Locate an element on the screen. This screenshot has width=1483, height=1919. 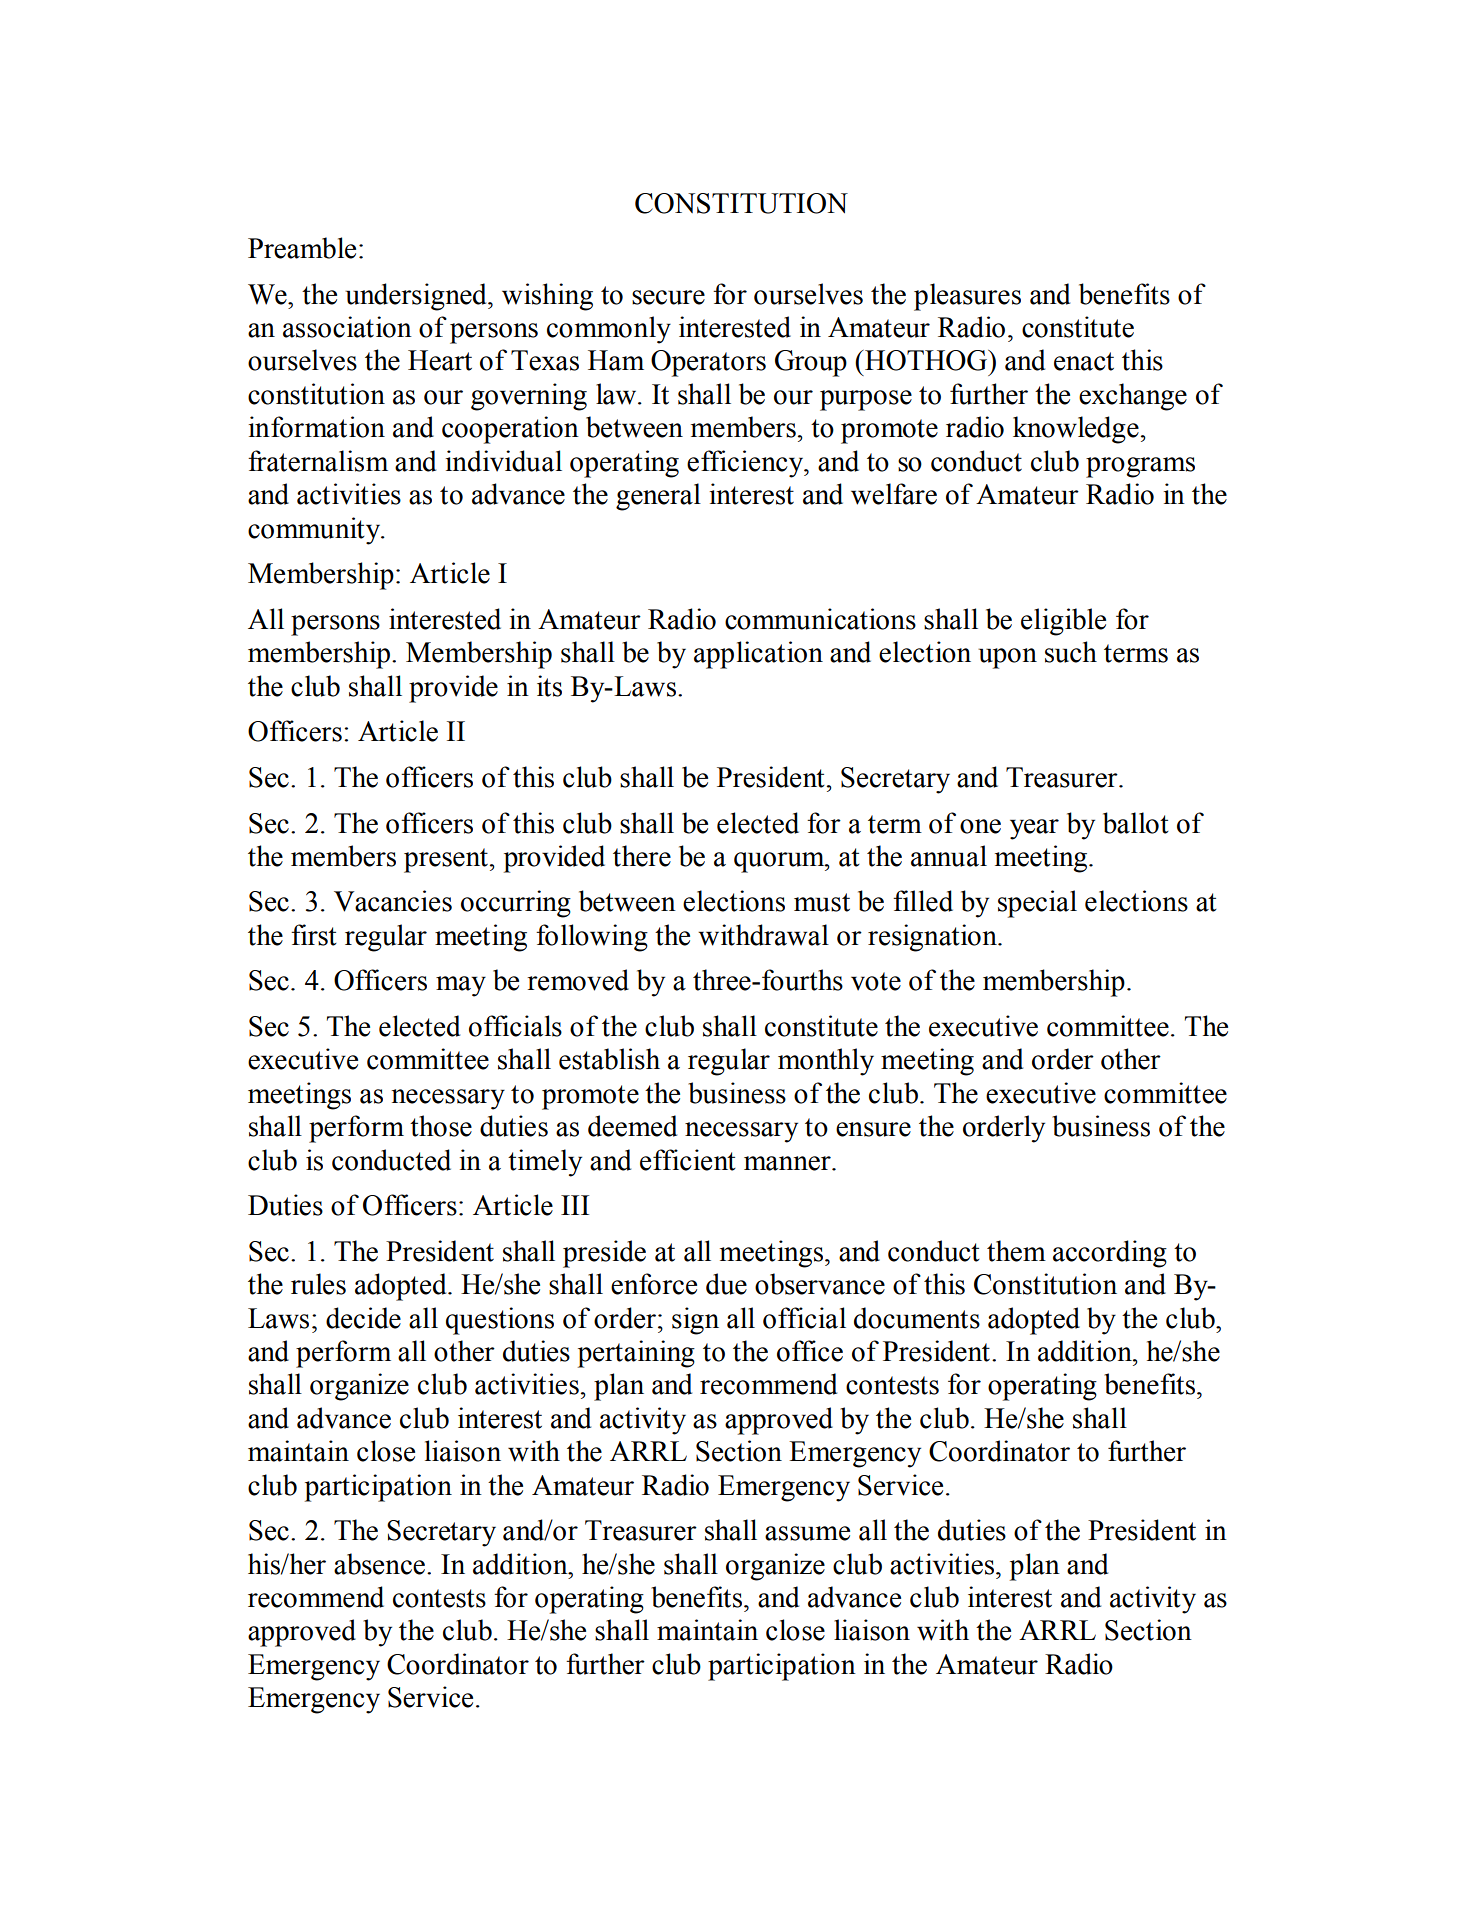
must is located at coordinates (822, 902).
